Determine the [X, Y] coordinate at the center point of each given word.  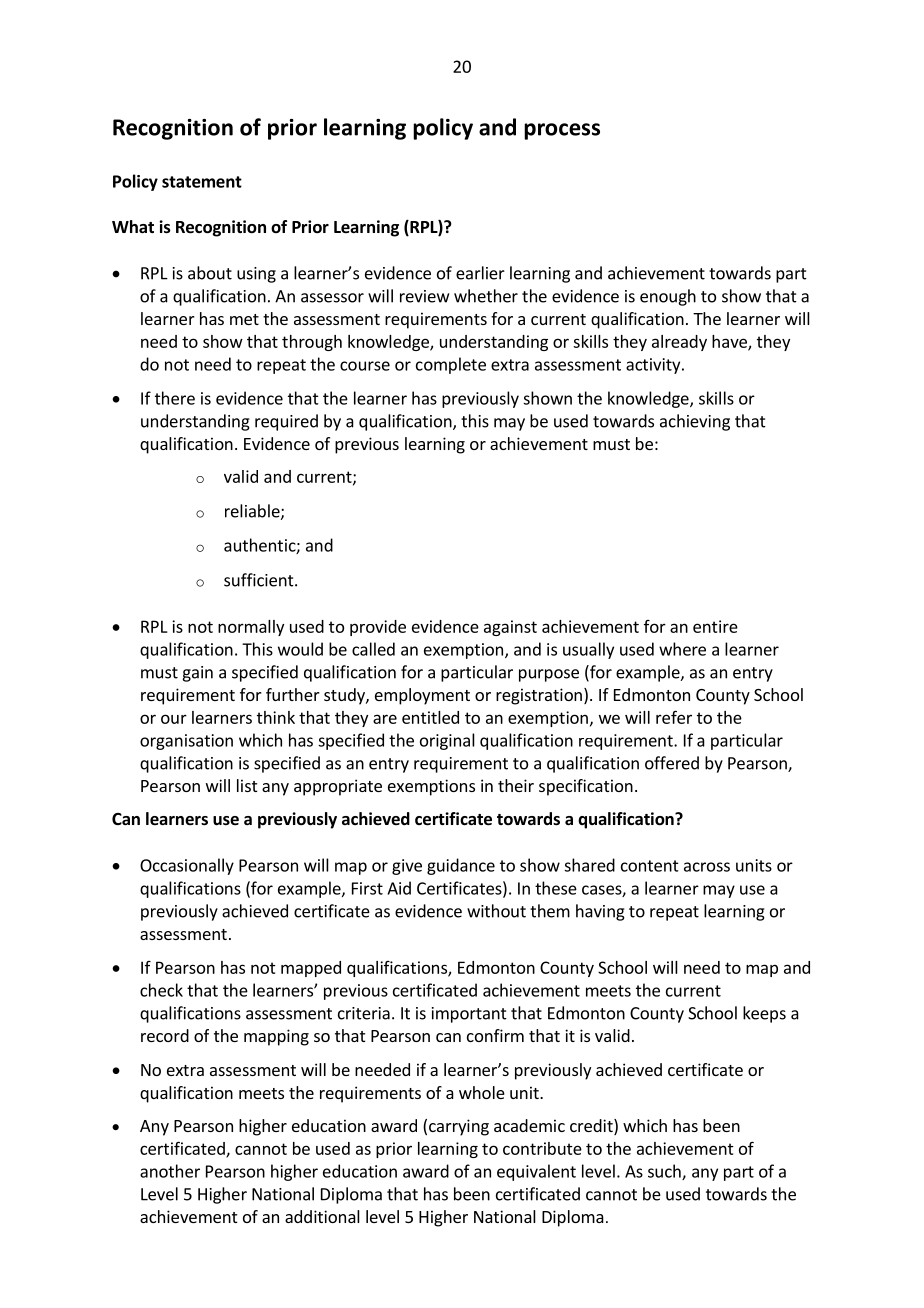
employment [422, 696]
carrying [459, 1127]
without [496, 911]
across [707, 867]
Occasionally [187, 866]
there [175, 398]
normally [251, 628]
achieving [695, 422]
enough [668, 297]
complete [451, 365]
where [682, 649]
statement [202, 182]
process [562, 131]
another [170, 1171]
